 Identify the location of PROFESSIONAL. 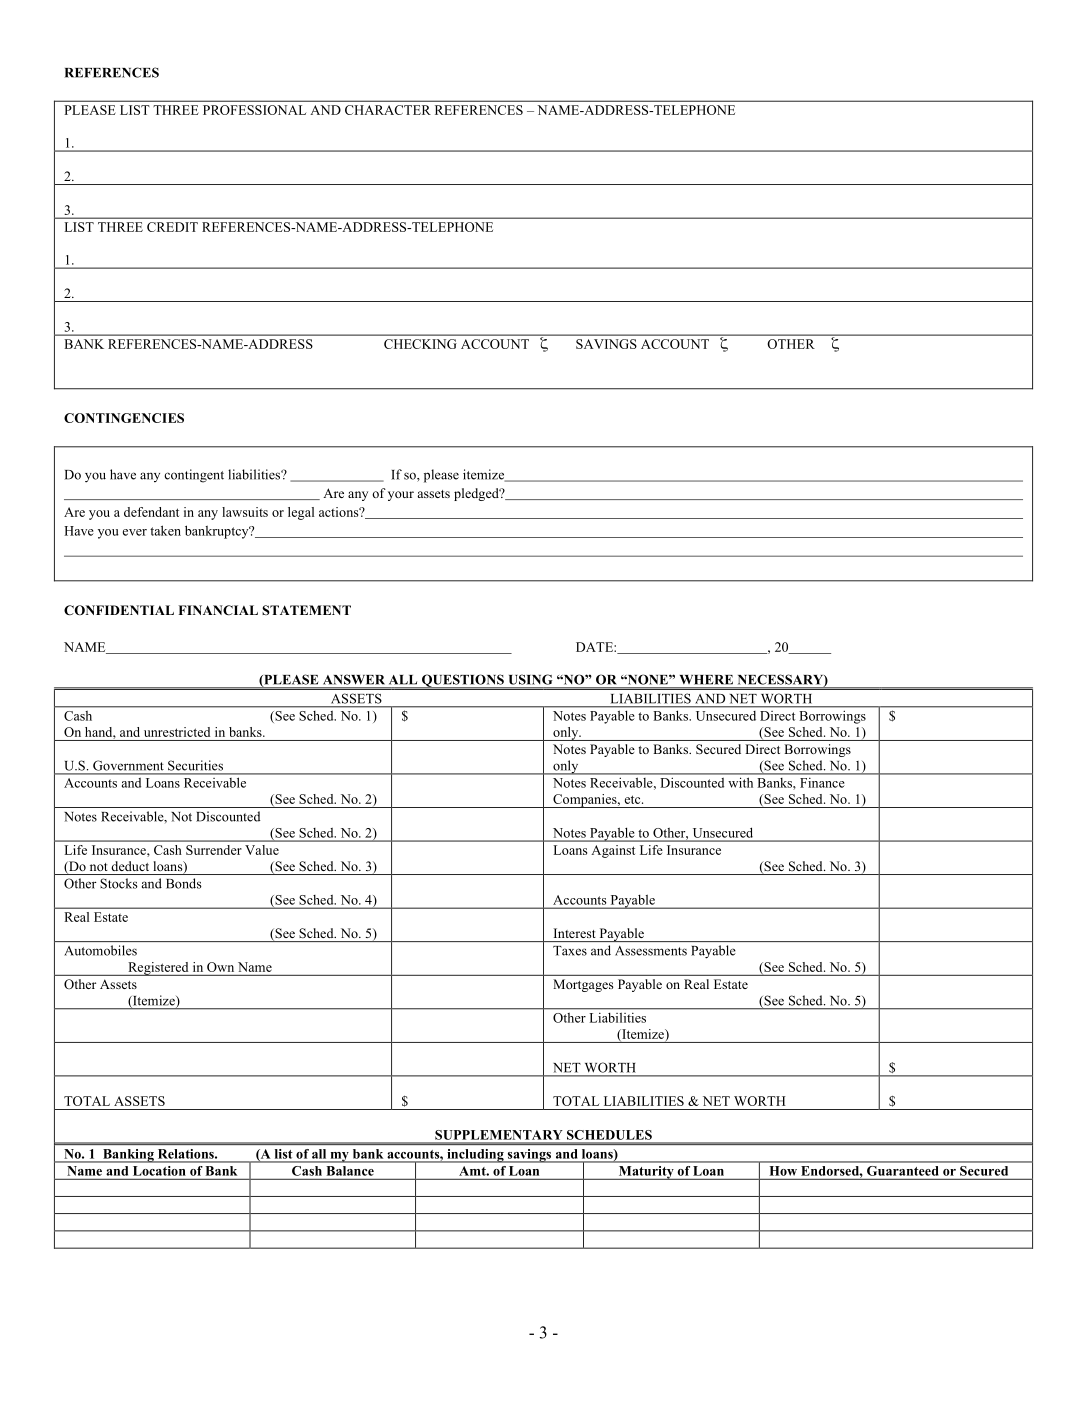
(254, 110).
